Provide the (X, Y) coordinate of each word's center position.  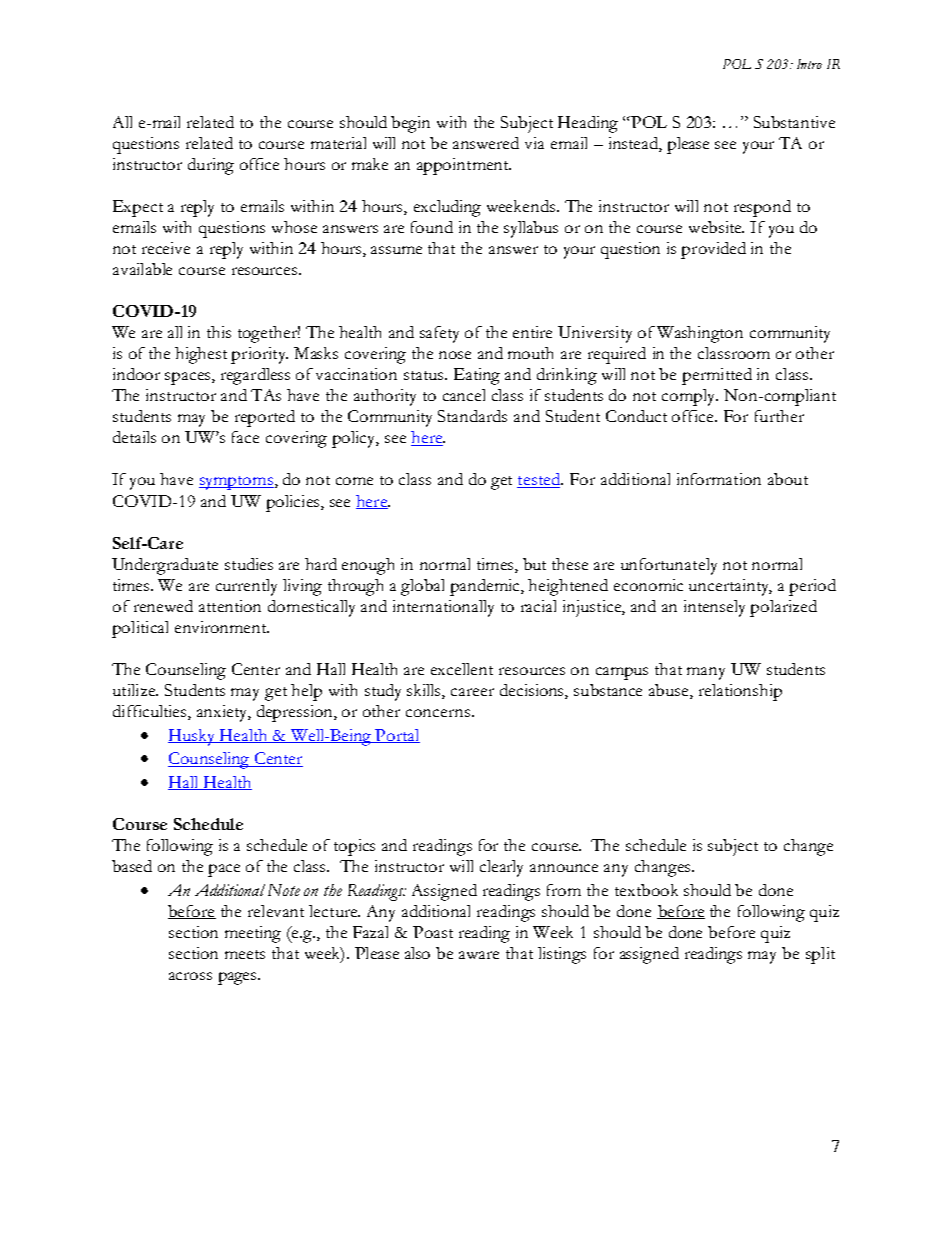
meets (245, 954)
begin (410, 124)
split (820, 955)
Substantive (794, 122)
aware (479, 955)
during (211, 166)
